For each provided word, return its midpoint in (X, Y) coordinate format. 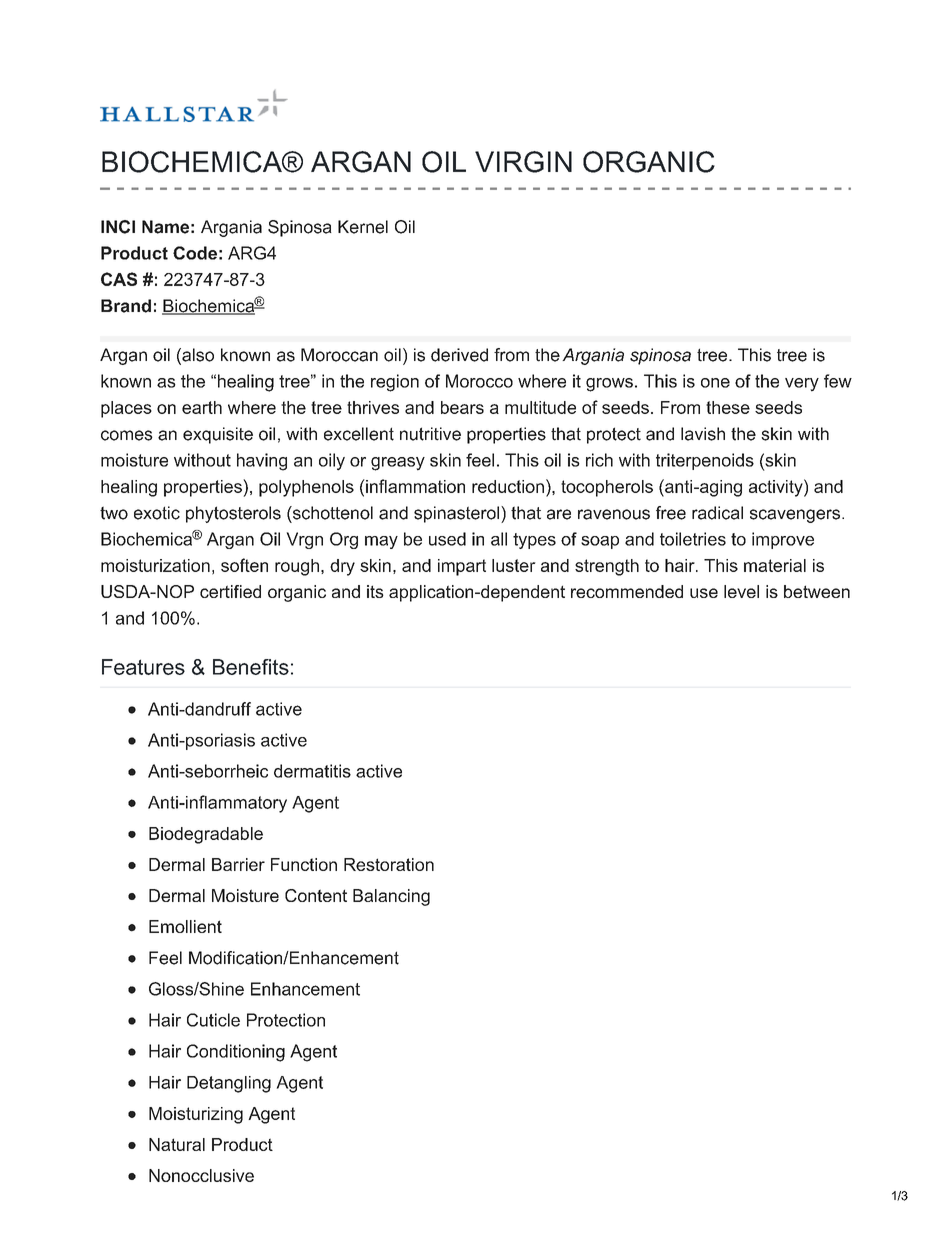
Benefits (251, 667)
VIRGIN (523, 162)
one (715, 383)
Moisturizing (196, 1115)
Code (195, 253)
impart (462, 567)
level (741, 591)
